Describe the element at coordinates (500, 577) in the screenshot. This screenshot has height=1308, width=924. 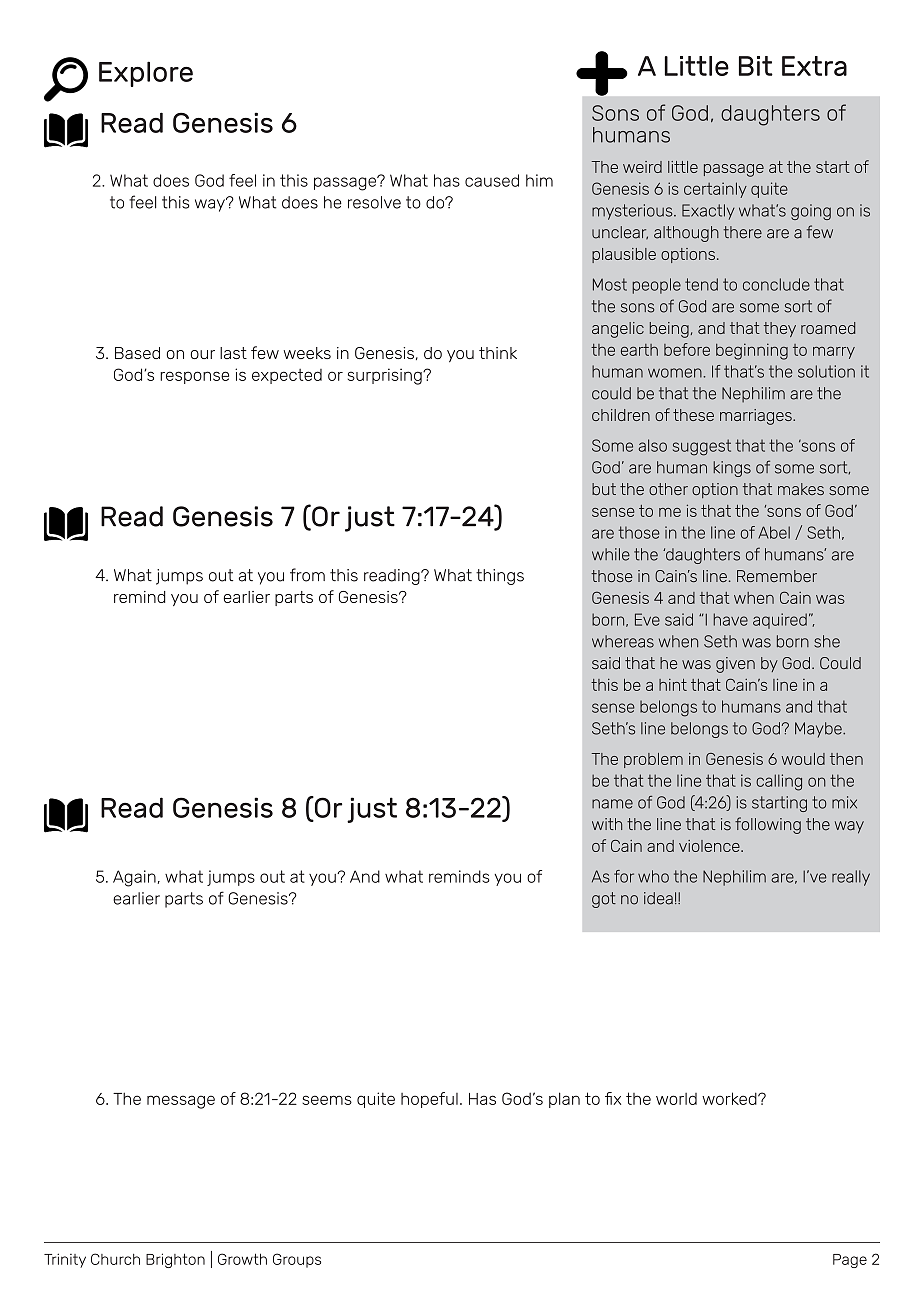
I see `things` at that location.
